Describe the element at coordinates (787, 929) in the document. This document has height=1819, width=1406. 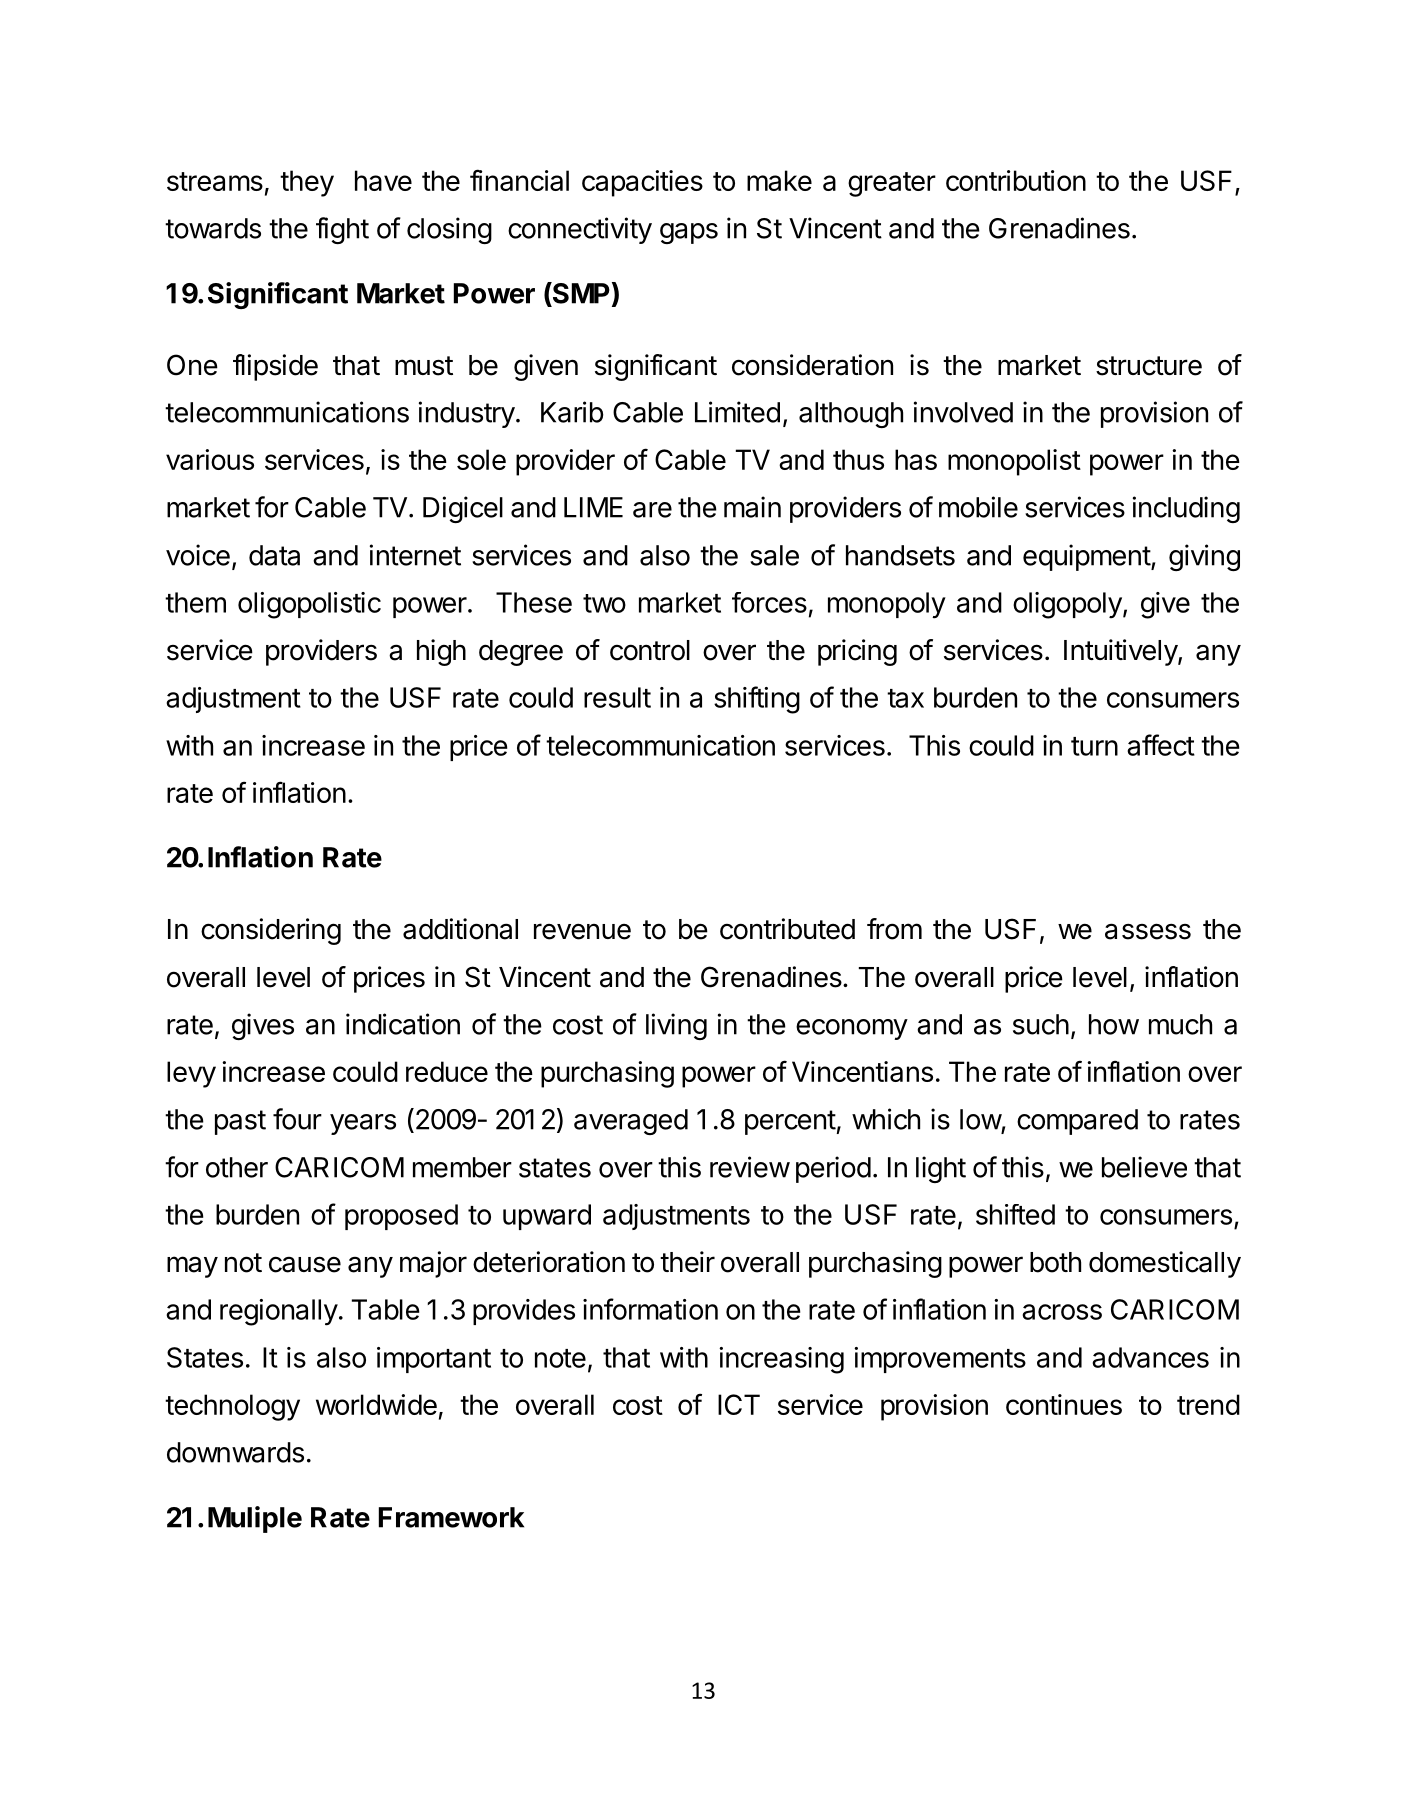
I see `contributed` at that location.
